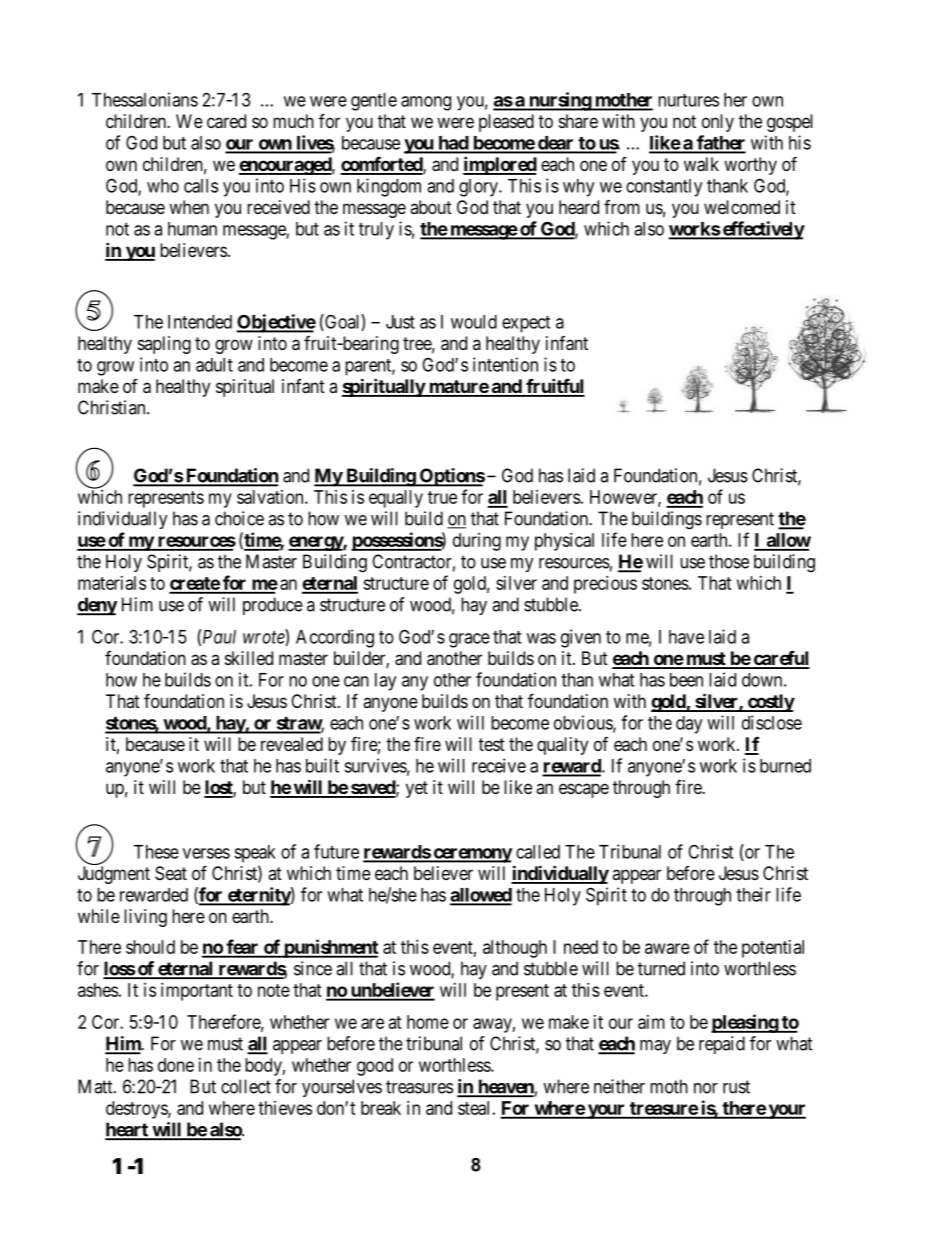  I want to click on cared, so click(226, 121).
